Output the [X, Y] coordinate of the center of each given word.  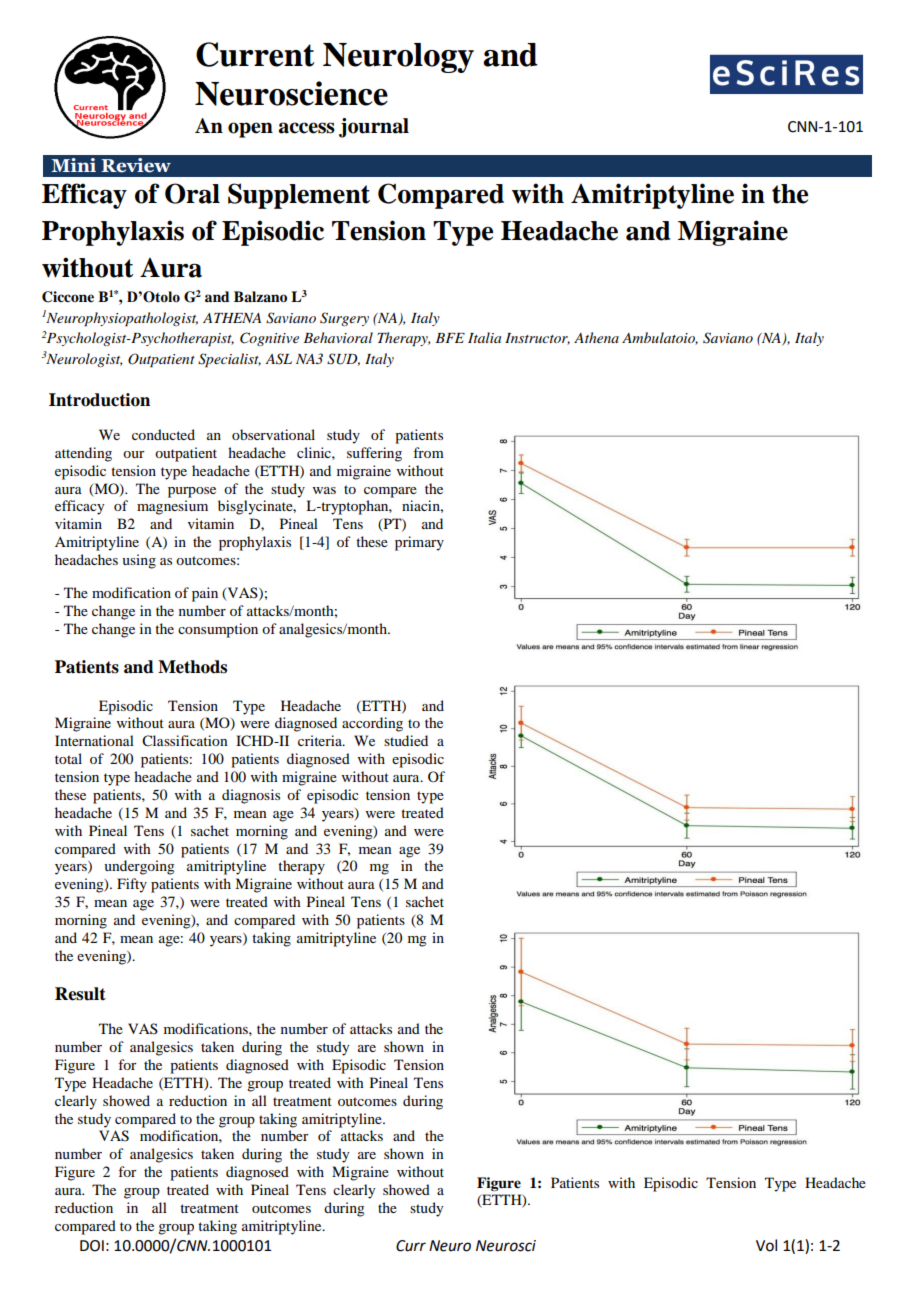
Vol [766, 1245]
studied [406, 740]
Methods [192, 667]
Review [136, 165]
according [372, 724]
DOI [92, 1246]
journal [374, 128]
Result [80, 994]
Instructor [537, 339]
